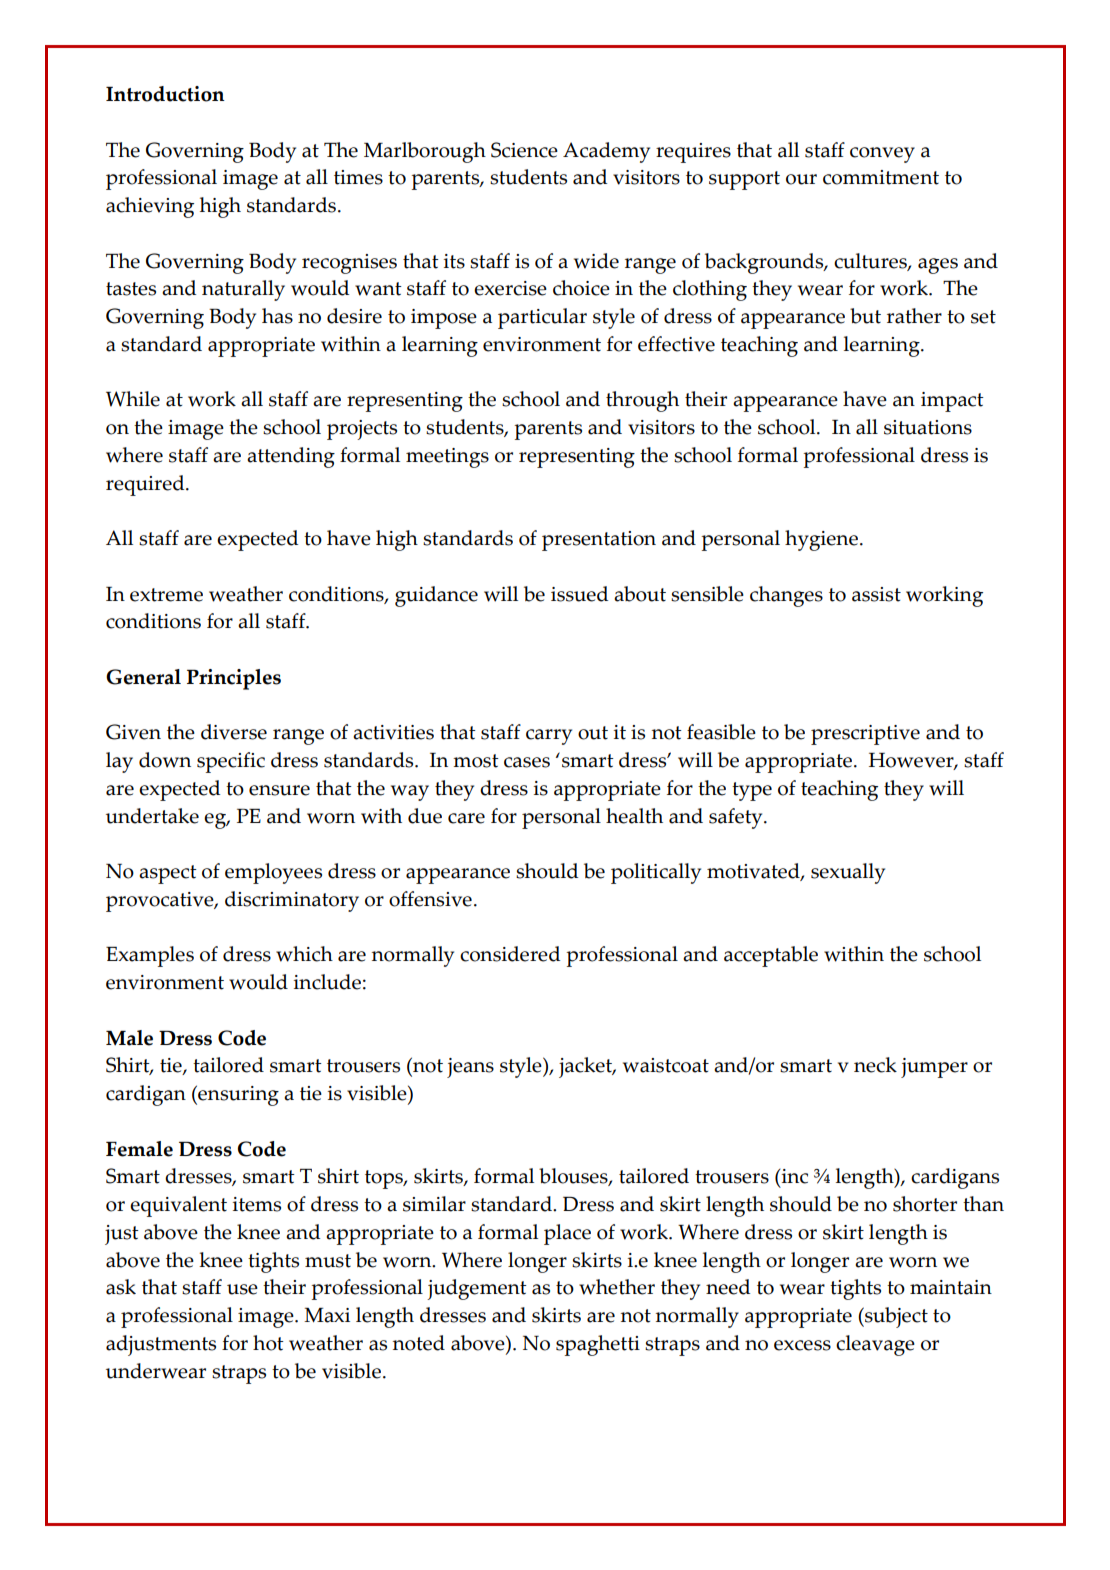 The width and height of the screenshot is (1110, 1570). What do you see at coordinates (642, 401) in the screenshot?
I see `through` at bounding box center [642, 401].
